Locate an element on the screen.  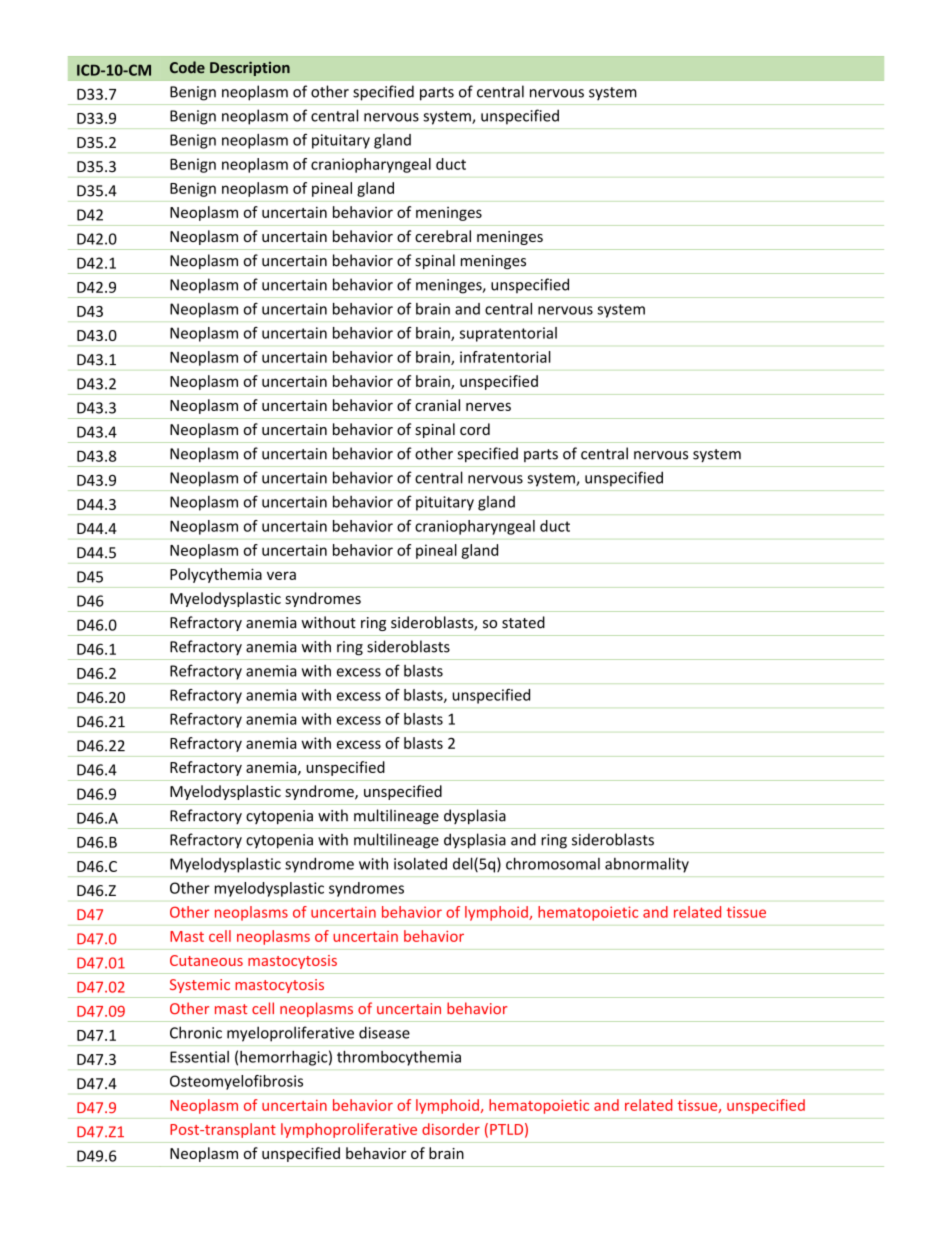
cerebral is located at coordinates (443, 236).
